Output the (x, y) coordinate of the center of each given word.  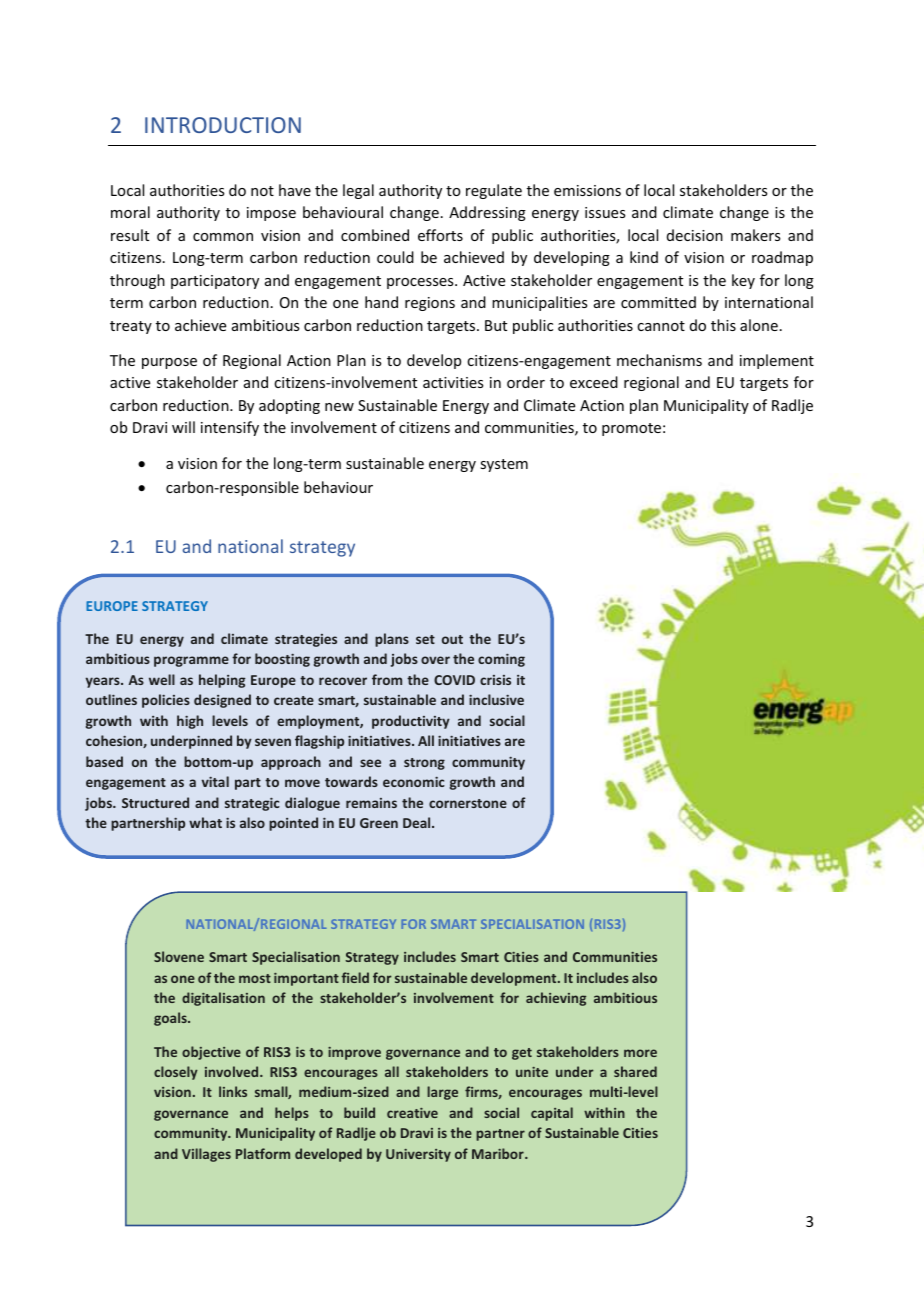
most (255, 978)
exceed (594, 382)
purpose (169, 363)
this (723, 325)
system (504, 465)
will (183, 427)
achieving (556, 999)
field (355, 977)
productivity (411, 722)
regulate (494, 191)
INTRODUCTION (223, 125)
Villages (206, 1155)
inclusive (496, 699)
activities (453, 382)
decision (695, 235)
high (190, 722)
